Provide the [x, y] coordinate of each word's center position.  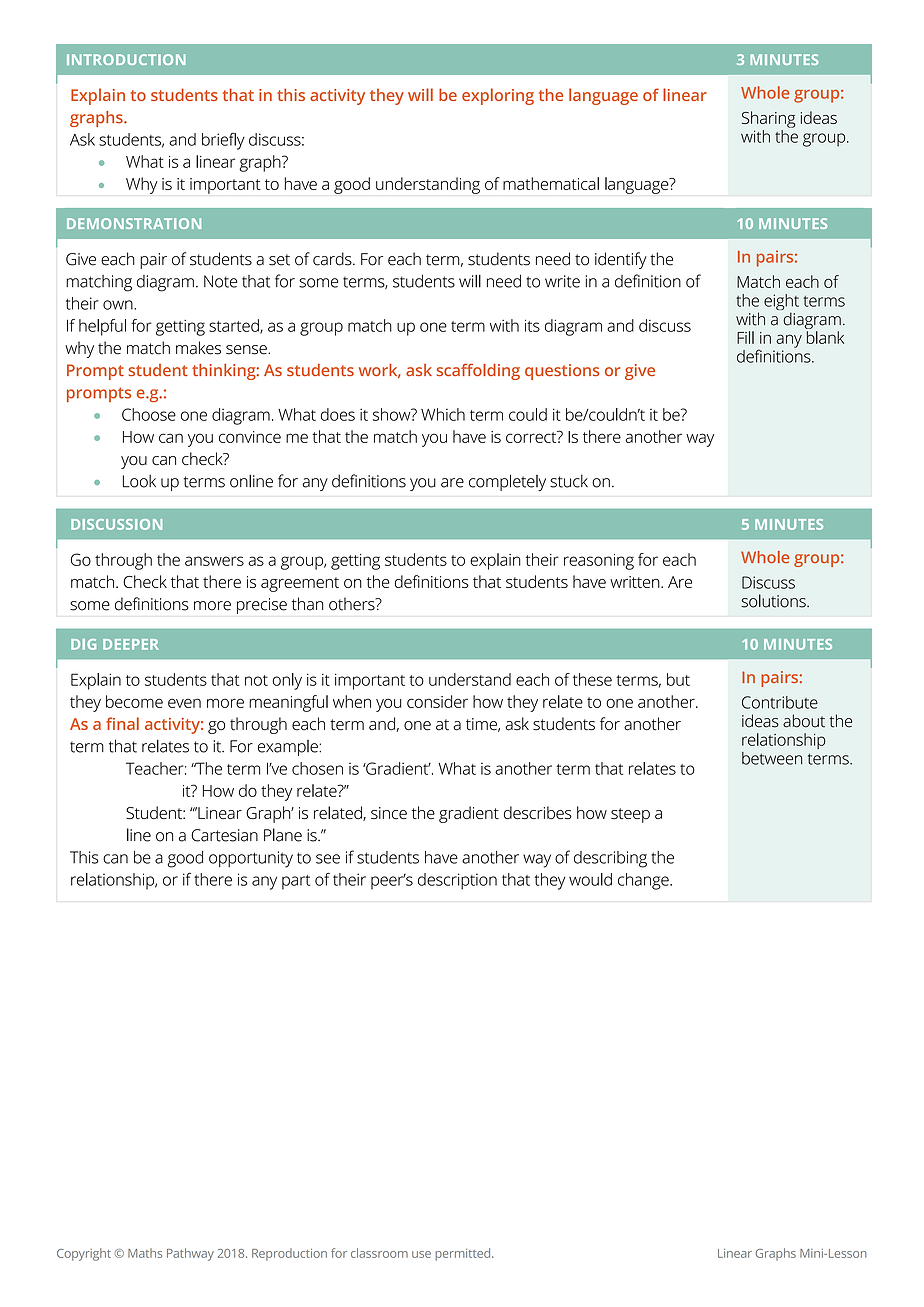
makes [198, 348]
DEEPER [131, 644]
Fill [745, 337]
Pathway [190, 1254]
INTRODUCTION [126, 59]
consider [437, 701]
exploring [498, 96]
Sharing [768, 119]
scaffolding [478, 371]
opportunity [251, 859]
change [644, 881]
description [457, 881]
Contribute [780, 702]
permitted [464, 1254]
